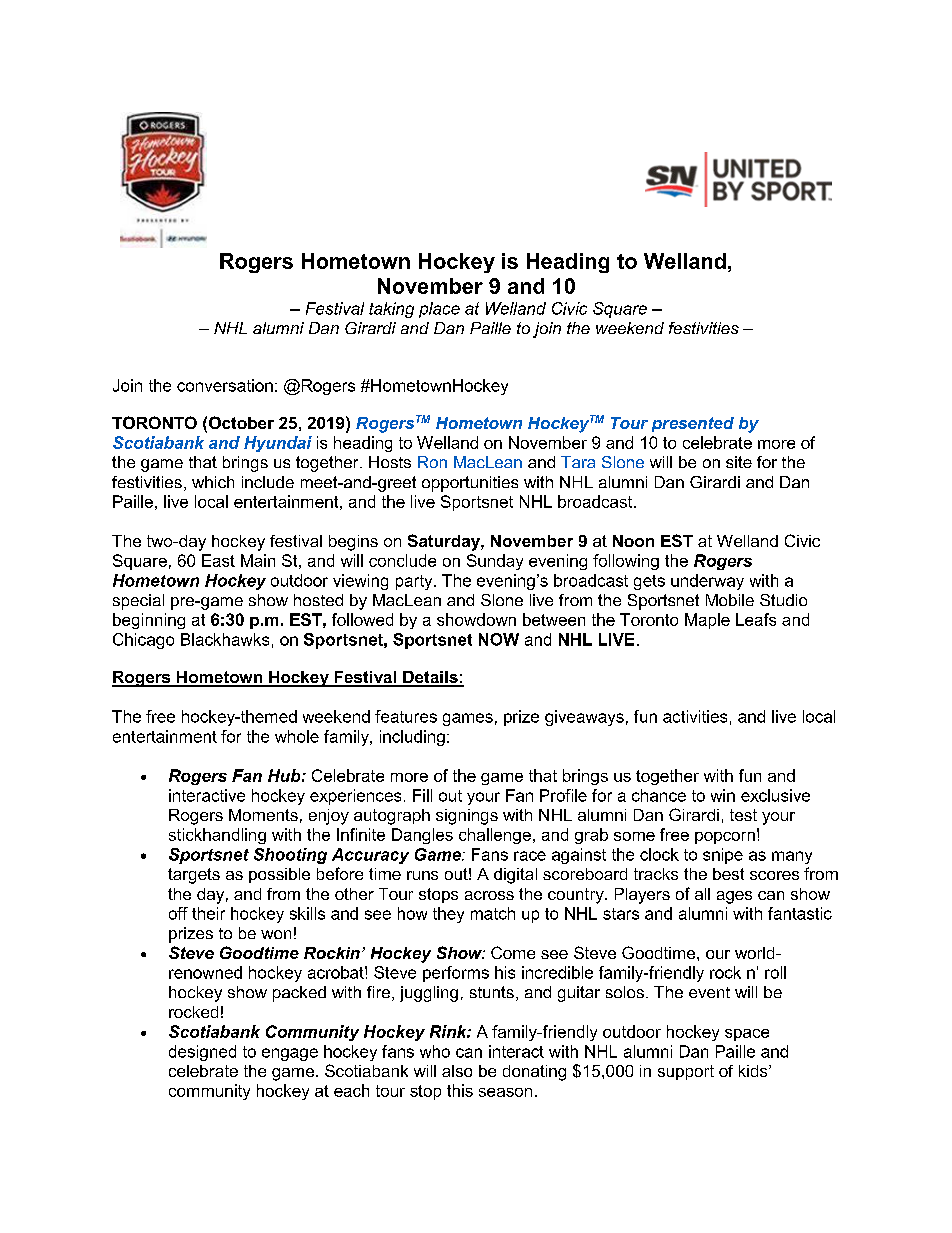 This screenshot has height=1233, width=952. I want to click on popcorn, so click(725, 838).
